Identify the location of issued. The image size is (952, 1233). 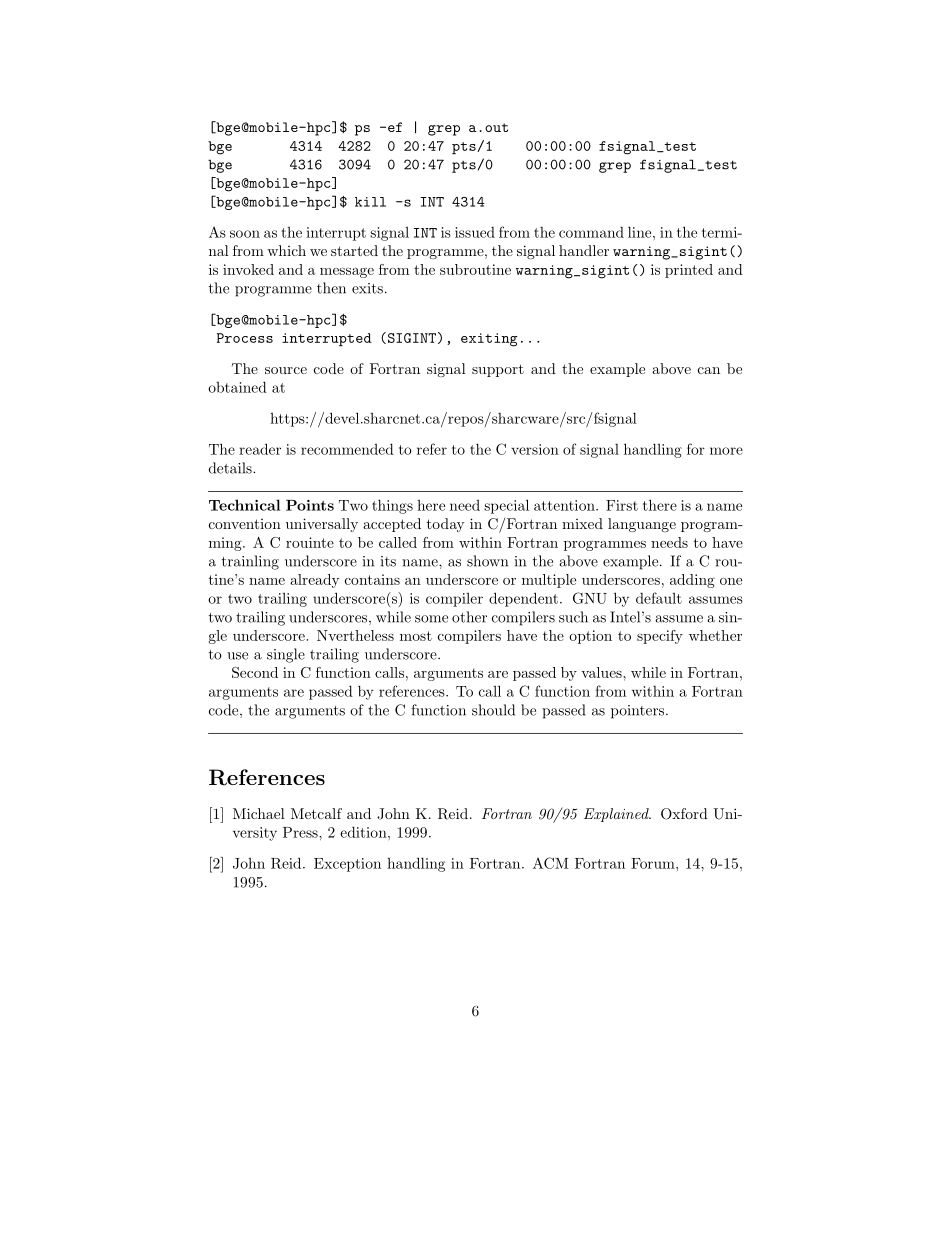
(475, 232).
